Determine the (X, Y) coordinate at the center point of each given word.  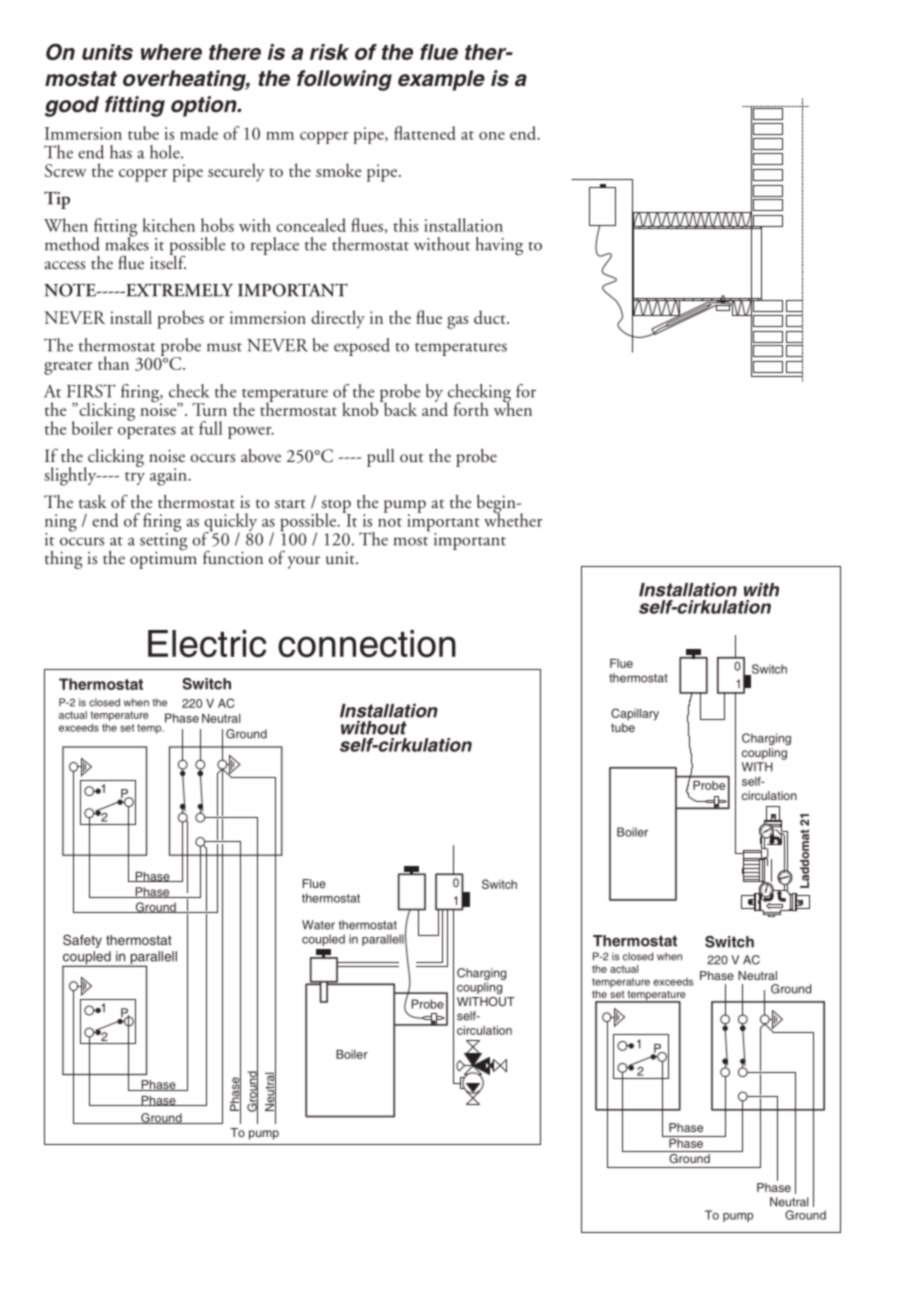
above (261, 456)
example (441, 80)
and (435, 408)
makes (127, 242)
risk (329, 52)
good (72, 106)
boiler (92, 428)
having (499, 246)
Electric (207, 644)
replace (275, 246)
